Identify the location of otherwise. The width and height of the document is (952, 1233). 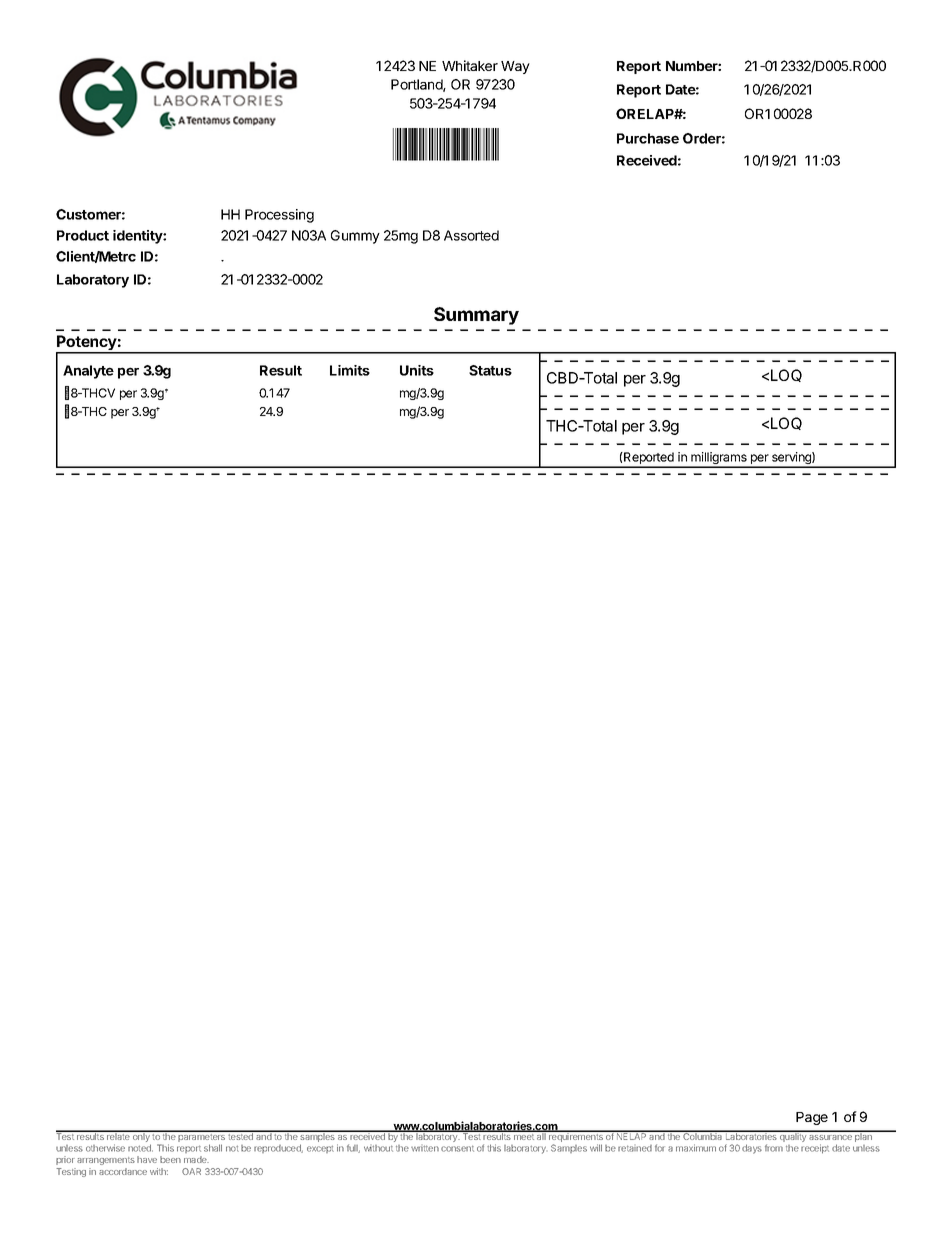
(105, 1148).
